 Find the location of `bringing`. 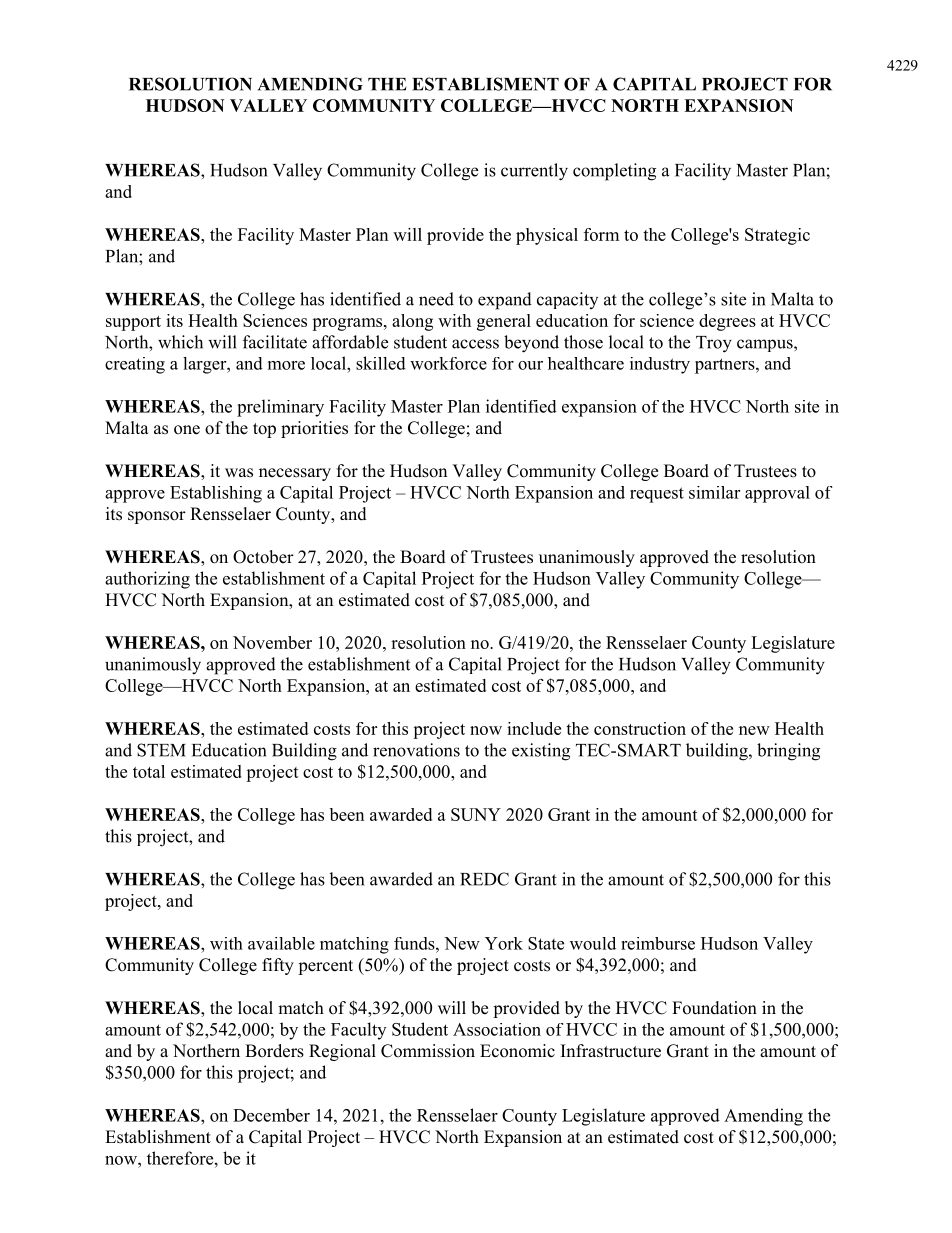

bringing is located at coordinates (788, 752).
